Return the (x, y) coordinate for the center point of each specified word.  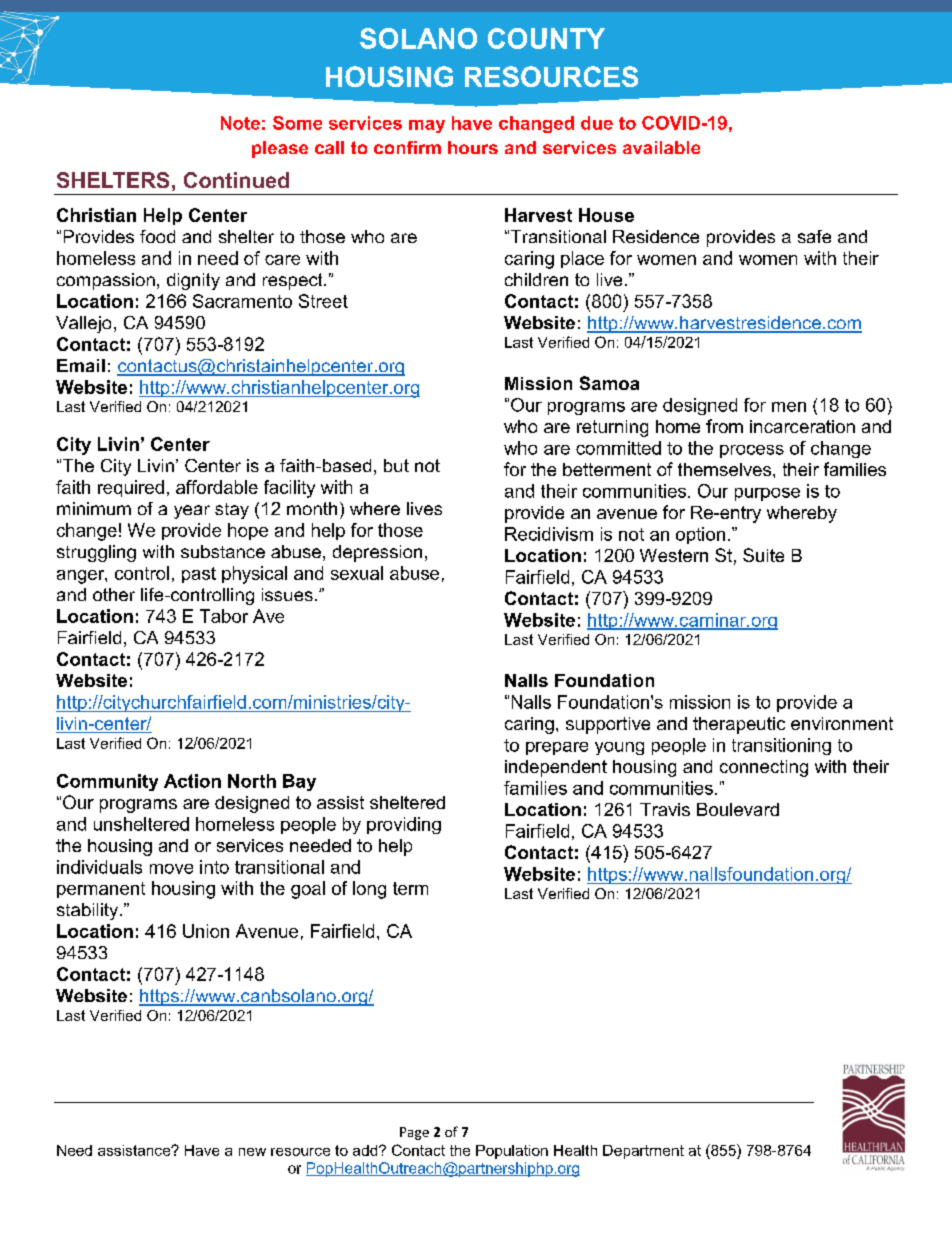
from (724, 426)
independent (556, 768)
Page (414, 1133)
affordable (217, 487)
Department (643, 1152)
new (252, 1152)
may (427, 126)
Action (192, 781)
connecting (764, 768)
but (396, 465)
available (661, 147)
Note (240, 123)
